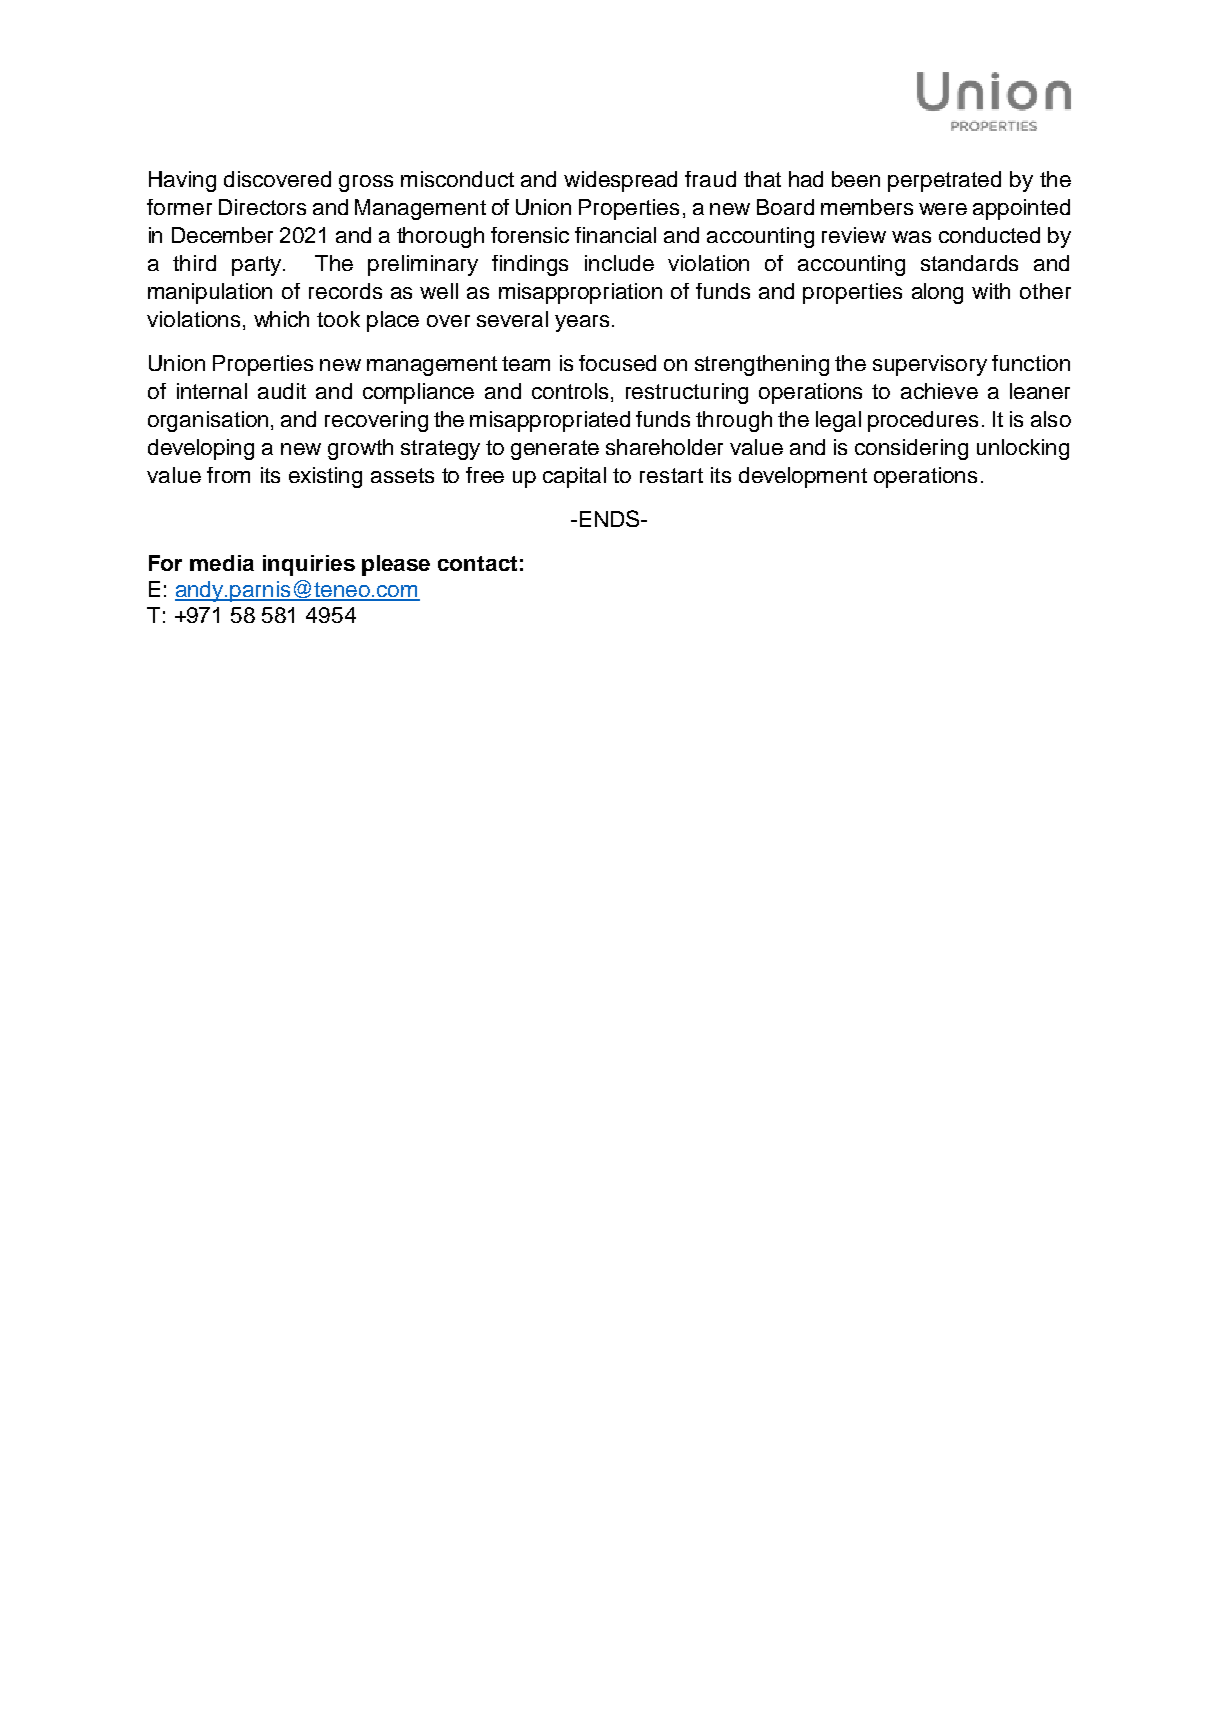 Image resolution: width=1218 pixels, height=1723 pixels. Describe the element at coordinates (937, 293) in the screenshot. I see `along` at that location.
